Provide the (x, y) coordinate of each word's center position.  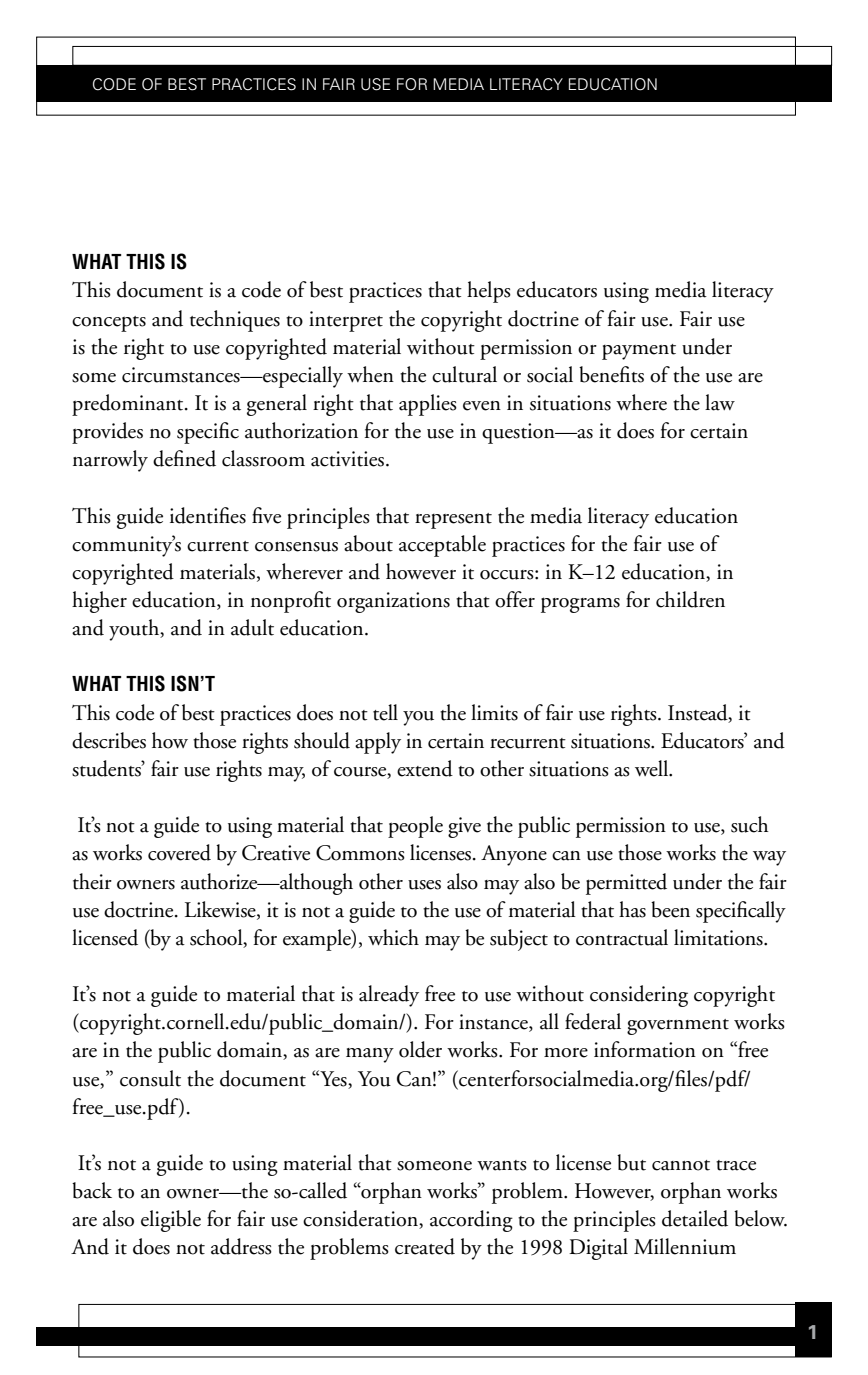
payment (639, 352)
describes (109, 740)
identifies (208, 515)
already (389, 996)
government (678, 1027)
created (425, 1246)
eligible (171, 1221)
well (653, 768)
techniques (235, 321)
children (690, 599)
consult (150, 1078)
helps (489, 292)
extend (425, 768)
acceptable (442, 546)
